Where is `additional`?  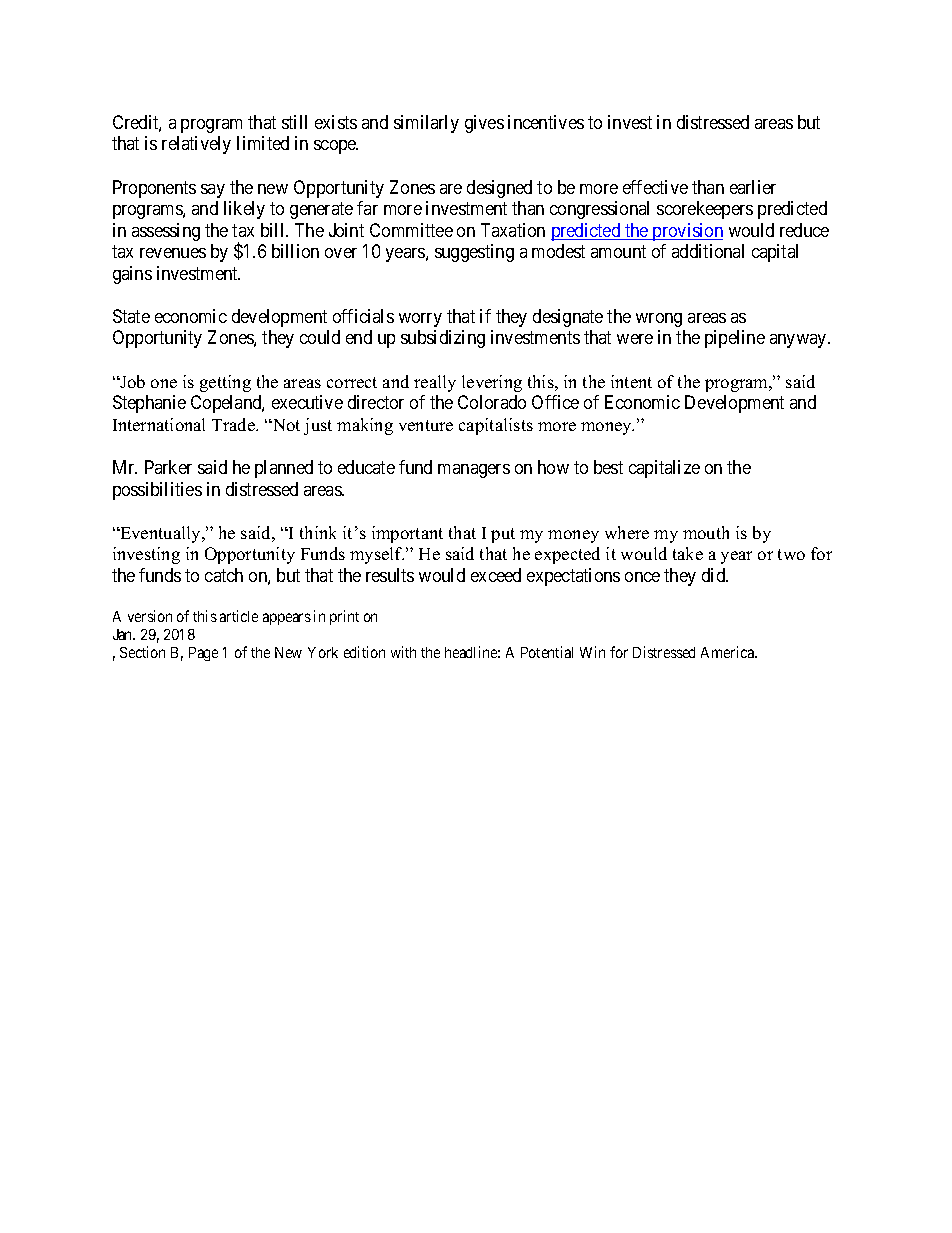 additional is located at coordinates (708, 251).
